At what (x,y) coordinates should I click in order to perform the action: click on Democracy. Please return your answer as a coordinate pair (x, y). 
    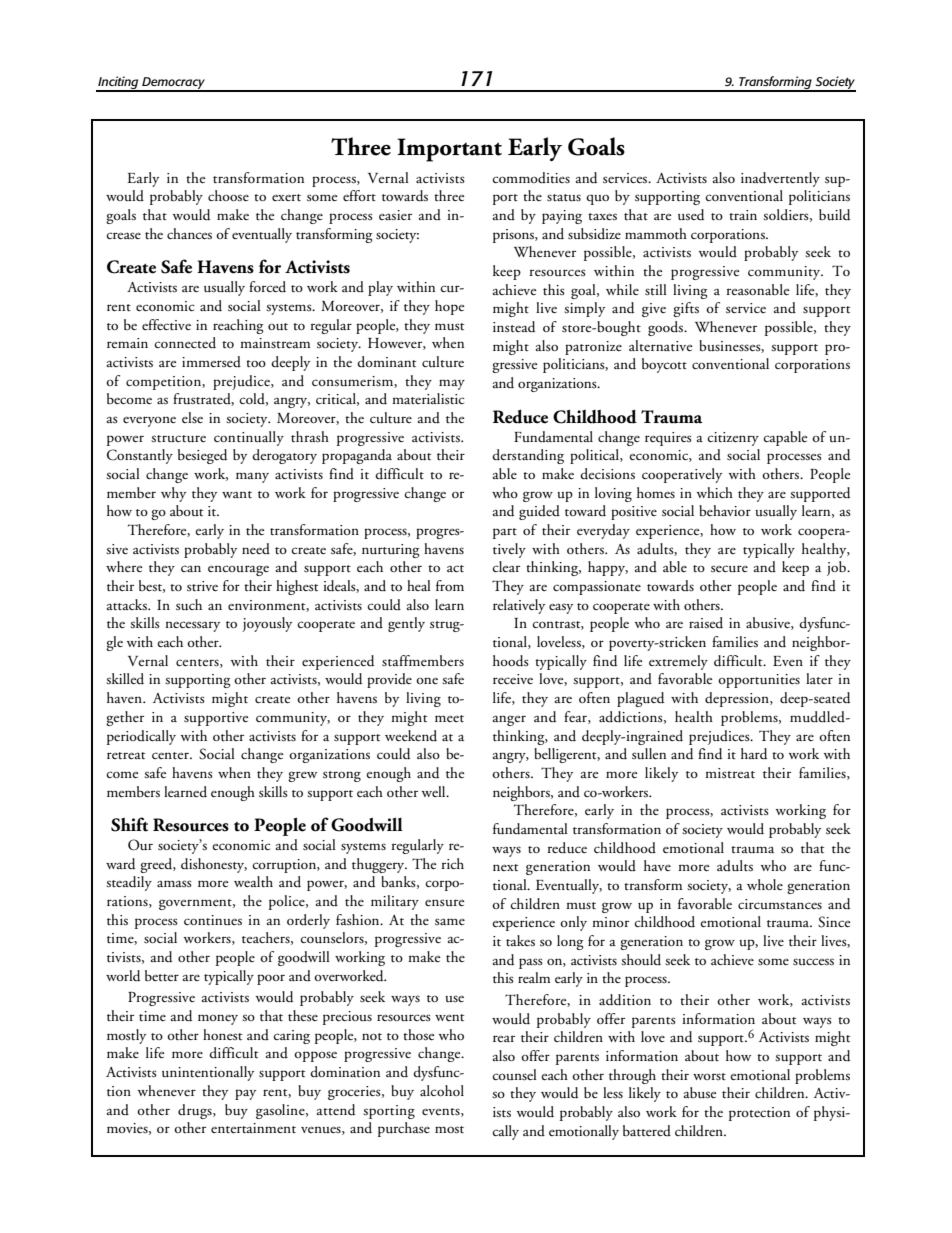
    Looking at the image, I should click on (173, 84).
